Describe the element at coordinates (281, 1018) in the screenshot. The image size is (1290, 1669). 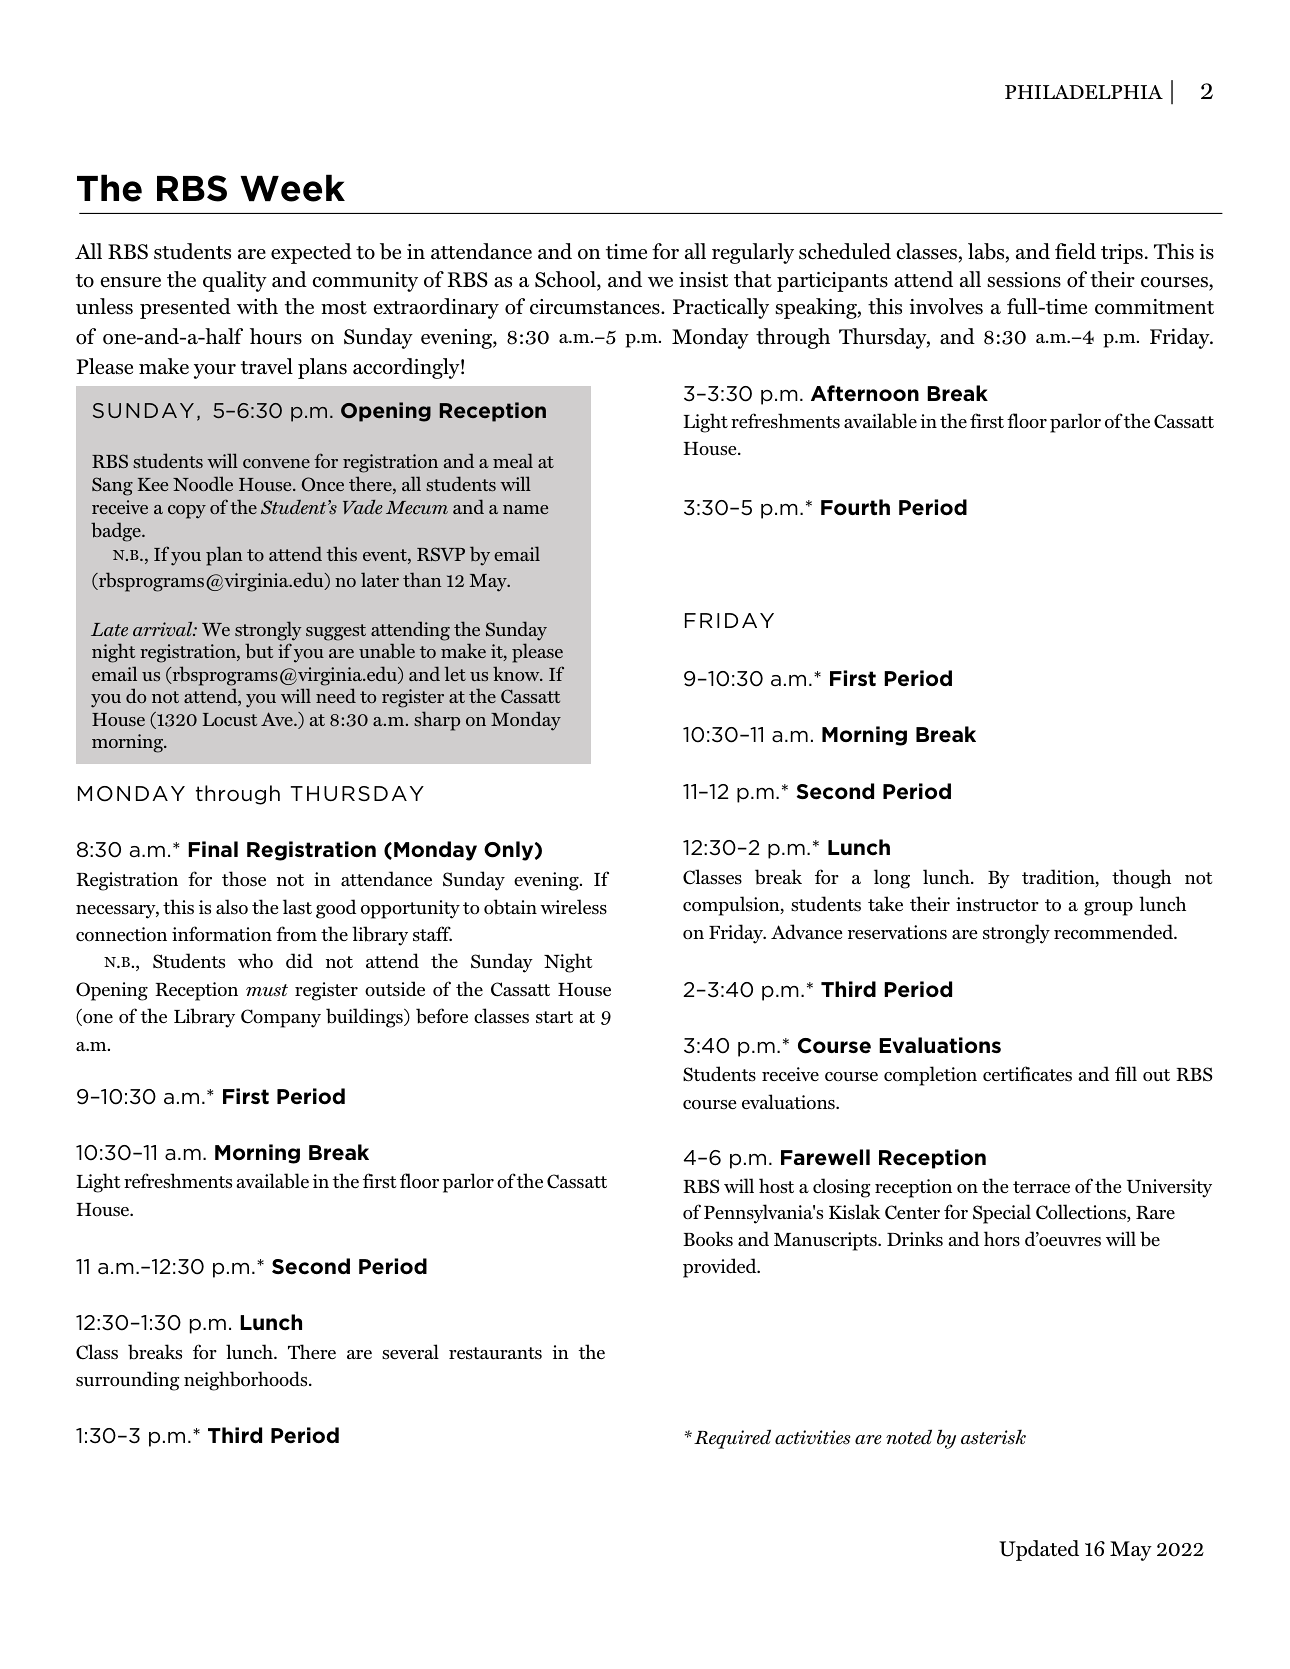
I see `Company` at that location.
